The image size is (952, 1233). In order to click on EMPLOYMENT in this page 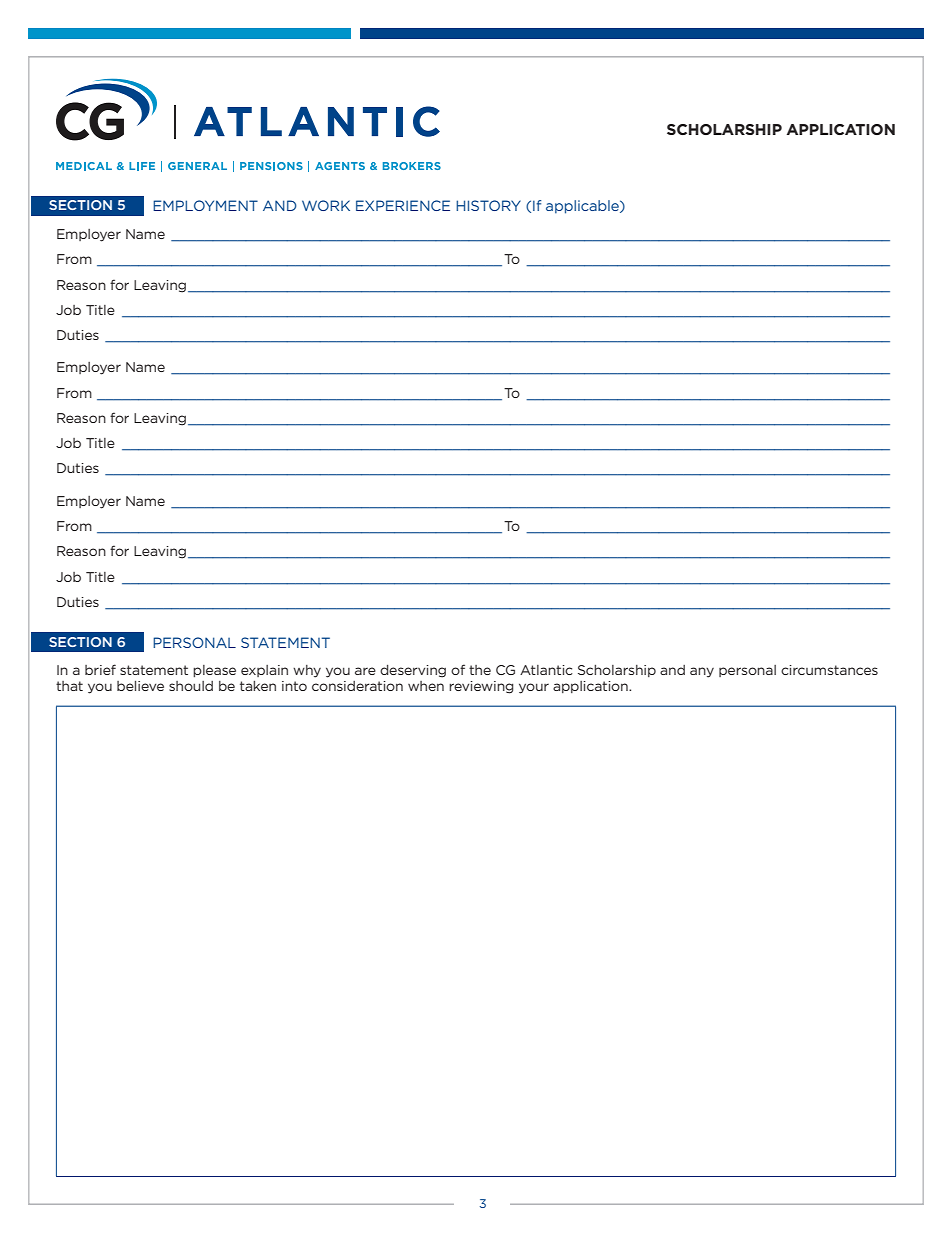, I will do `click(205, 205)`.
